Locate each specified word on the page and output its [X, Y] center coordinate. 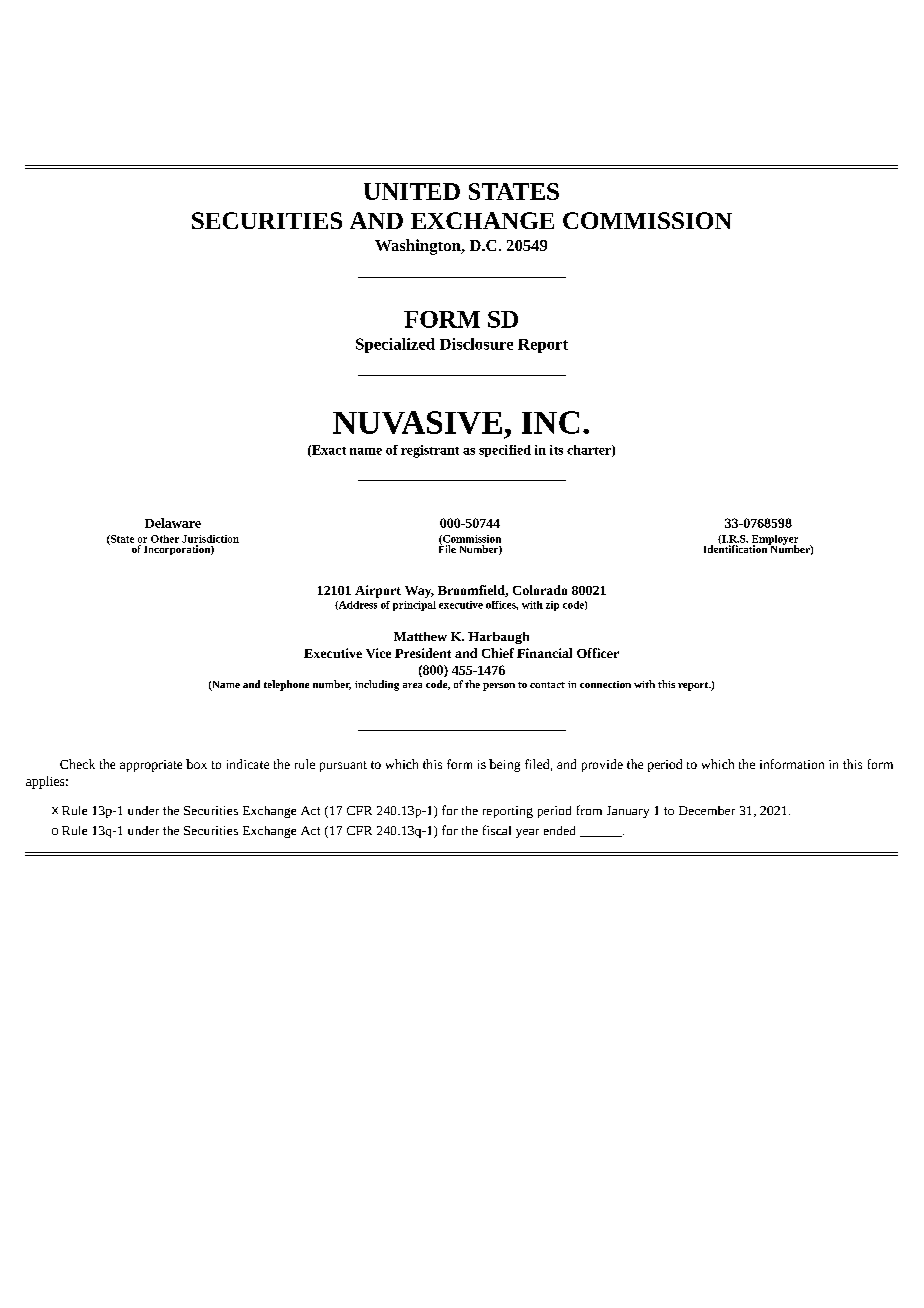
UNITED [412, 191]
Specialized [395, 345]
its [556, 450]
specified [505, 451]
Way [419, 592]
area [412, 685]
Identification [736, 548]
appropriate [151, 766]
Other [165, 539]
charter [590, 451]
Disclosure [476, 344]
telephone [286, 685]
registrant [430, 451]
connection [605, 684]
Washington [419, 247]
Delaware [173, 523]
